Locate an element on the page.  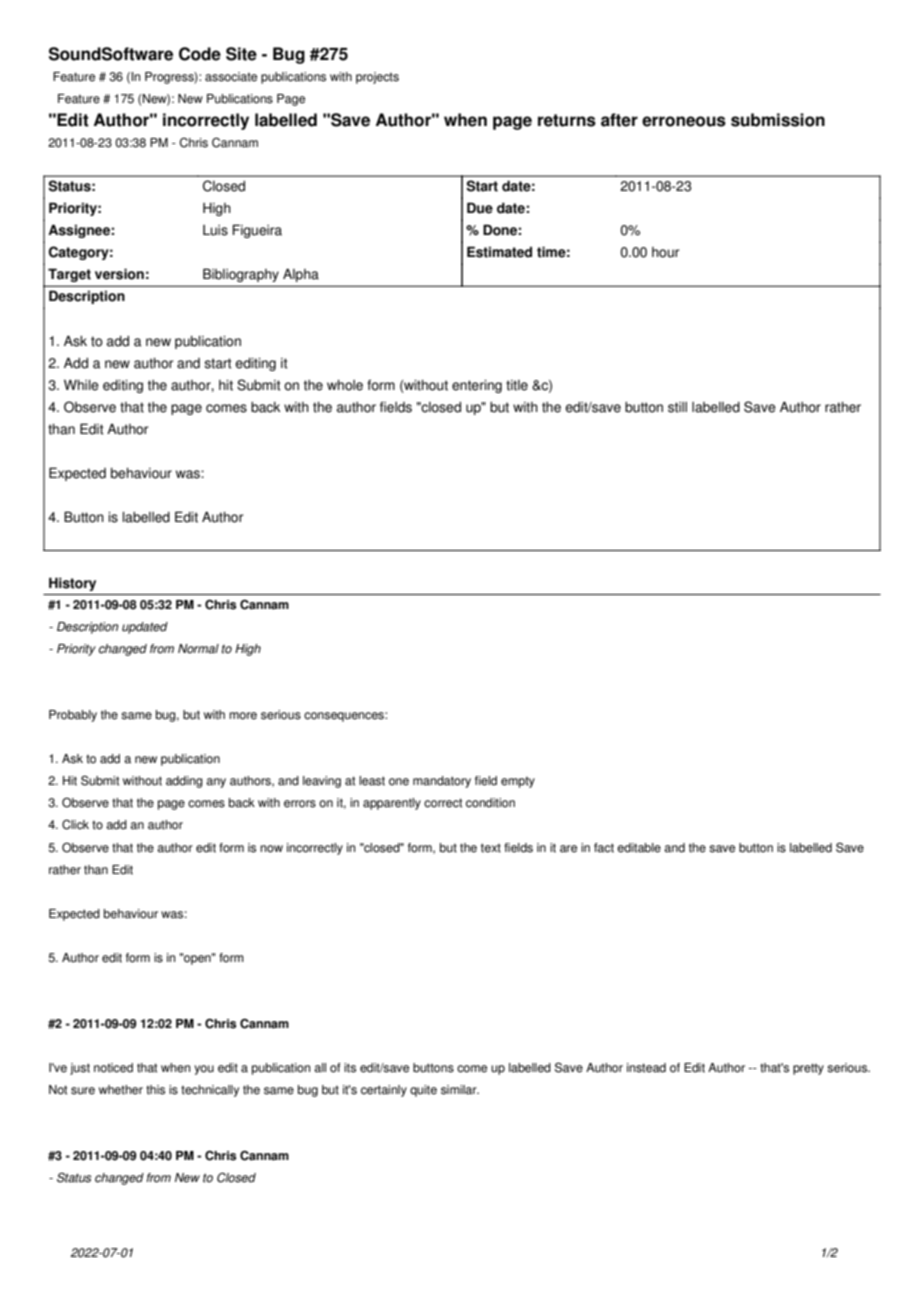
projects is located at coordinates (377, 78).
